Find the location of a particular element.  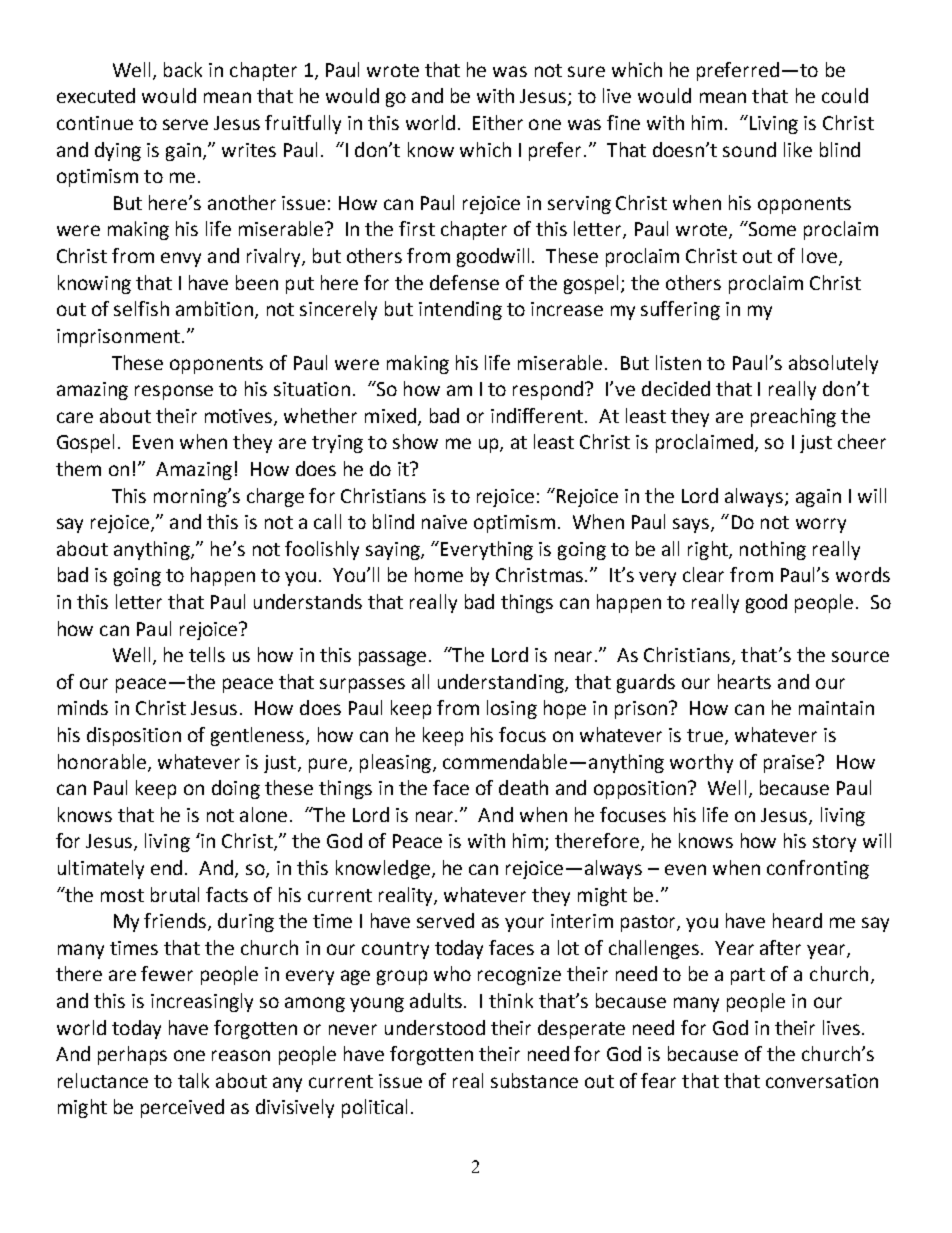

talk is located at coordinates (193, 1080).
